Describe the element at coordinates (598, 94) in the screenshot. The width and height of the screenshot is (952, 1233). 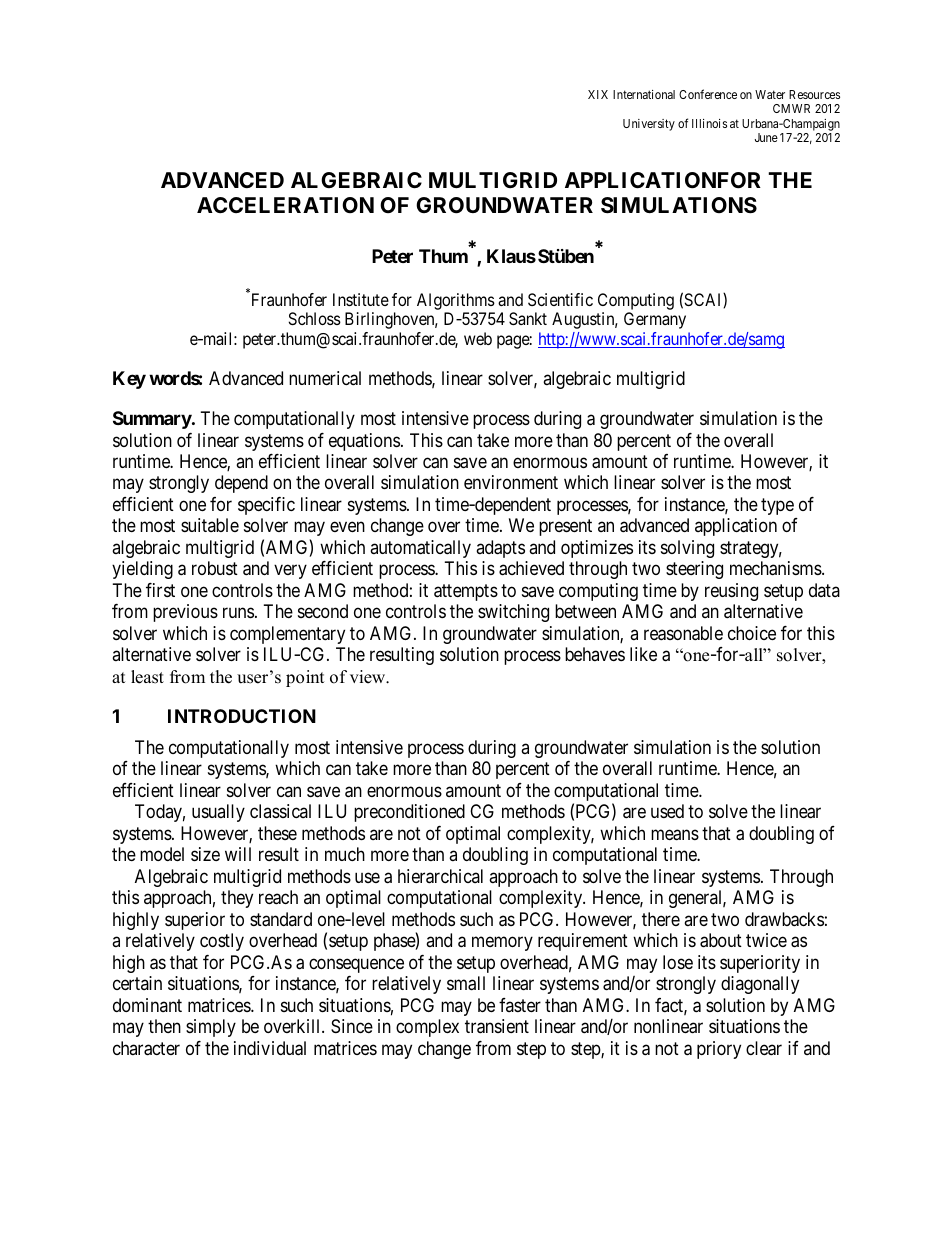
I see `XIX` at that location.
